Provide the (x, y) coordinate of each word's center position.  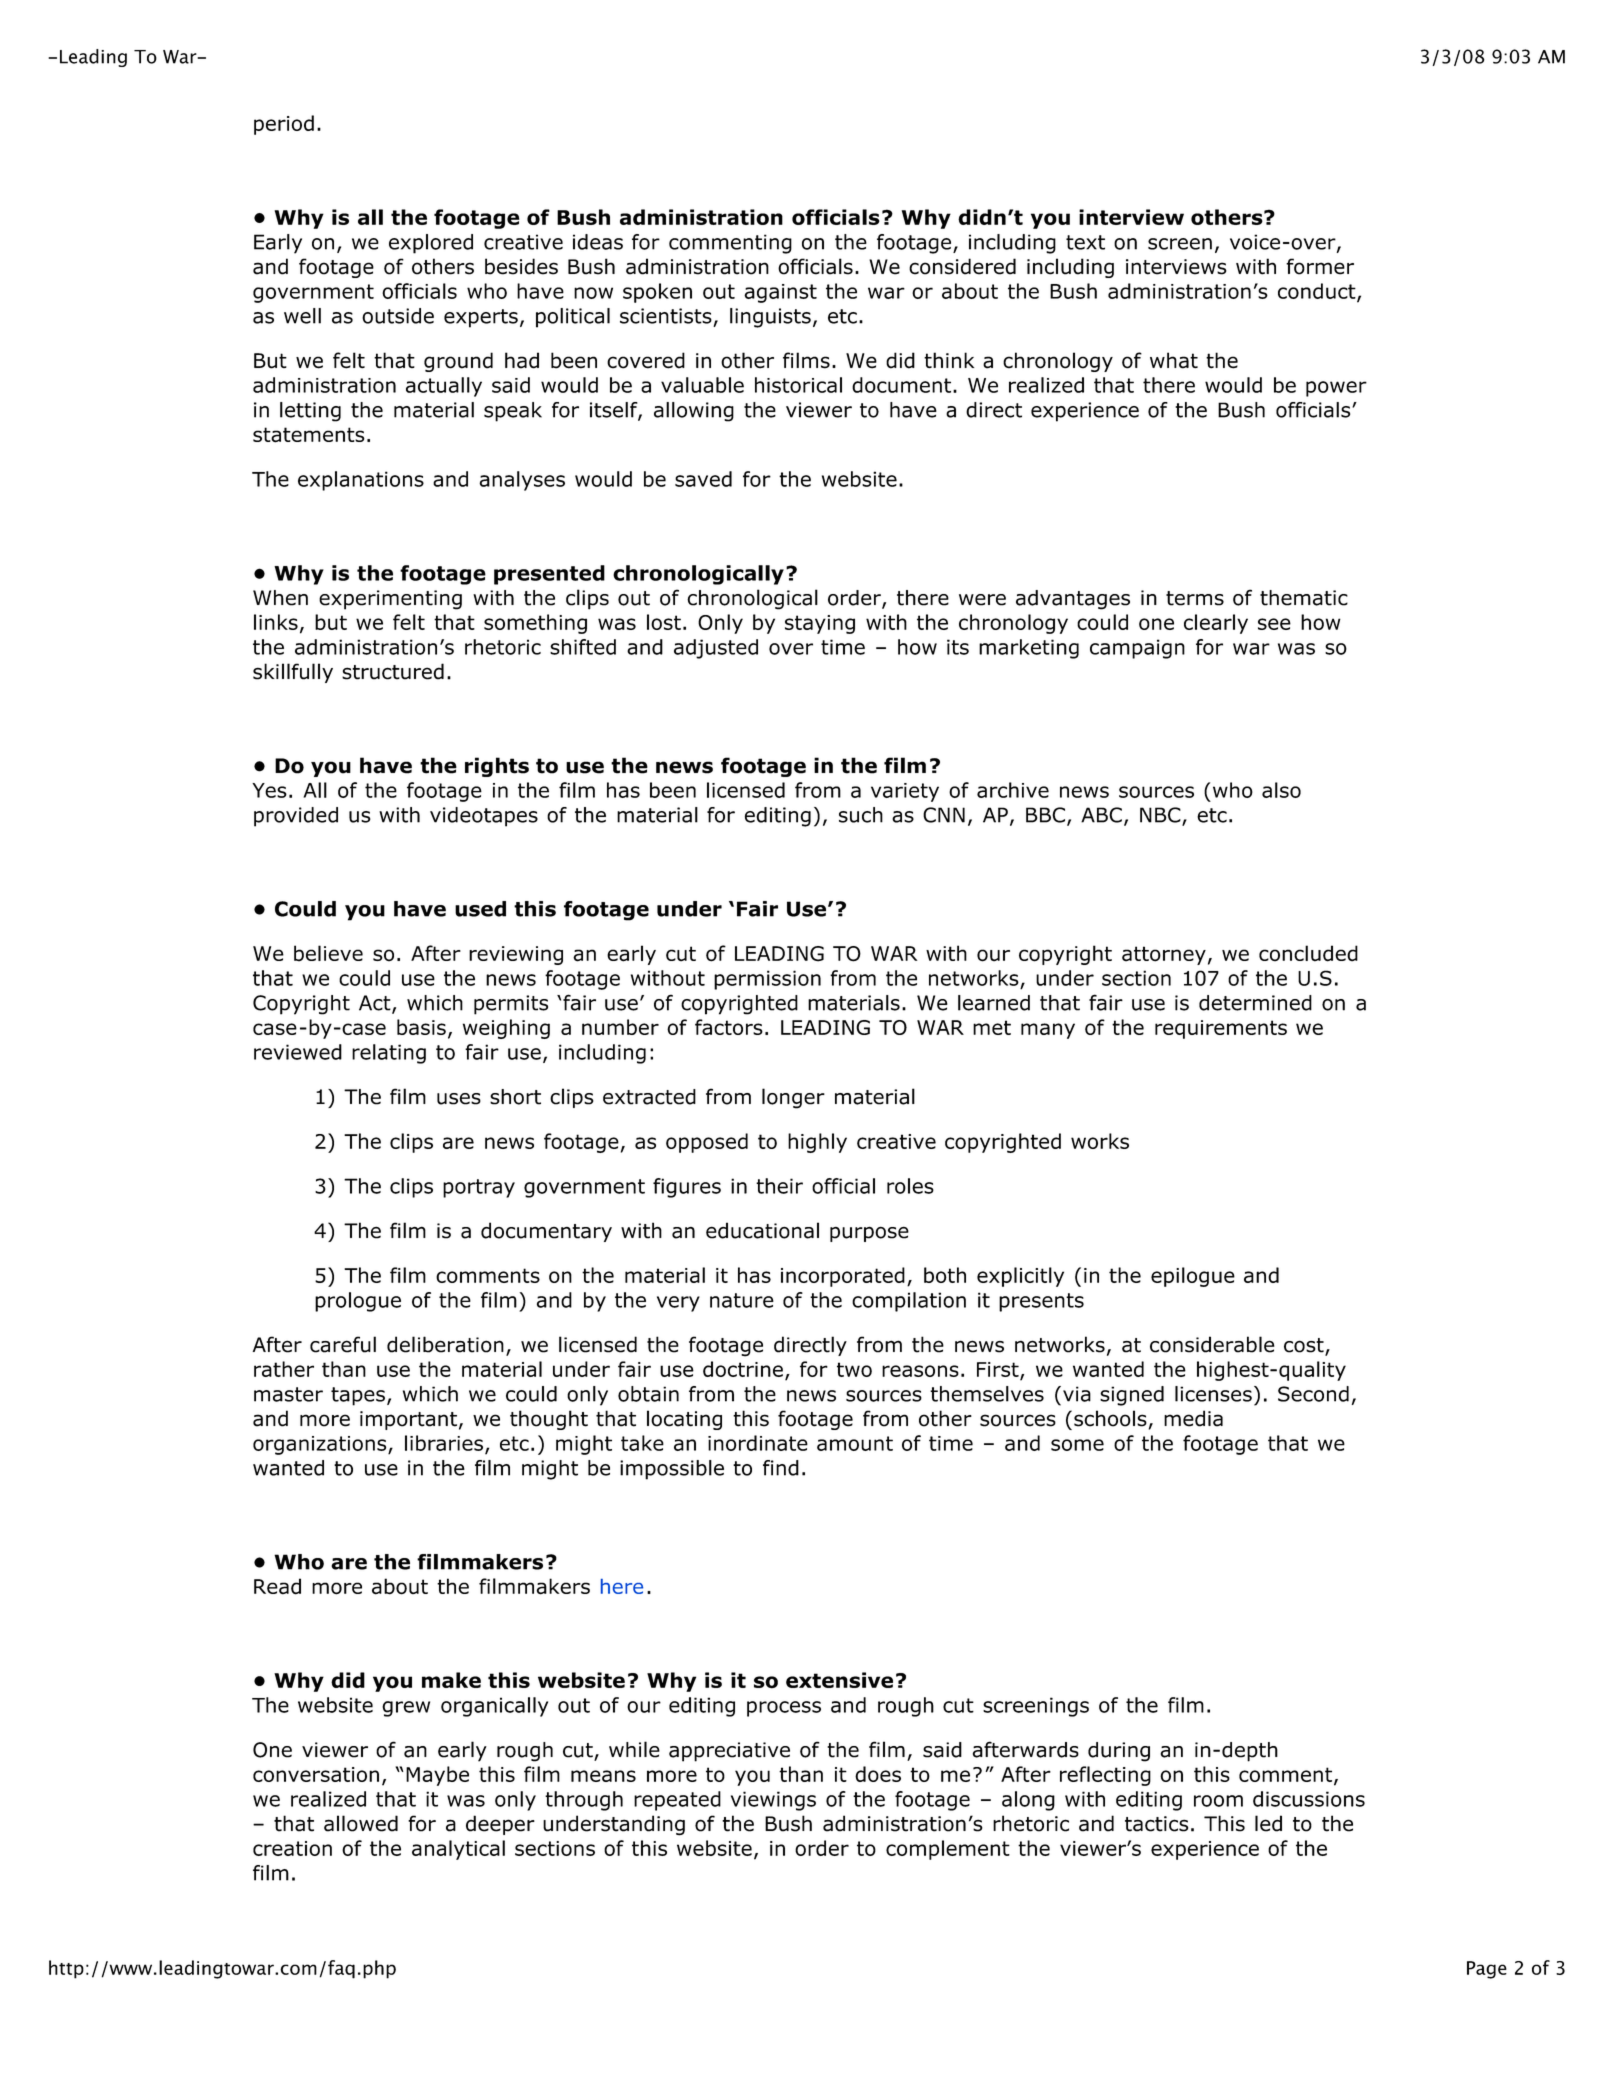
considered (962, 266)
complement (948, 1850)
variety (905, 792)
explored (431, 244)
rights (497, 767)
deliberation (445, 1344)
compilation (909, 1302)
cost (1305, 1346)
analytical (458, 1850)
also (1281, 790)
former (1320, 266)
